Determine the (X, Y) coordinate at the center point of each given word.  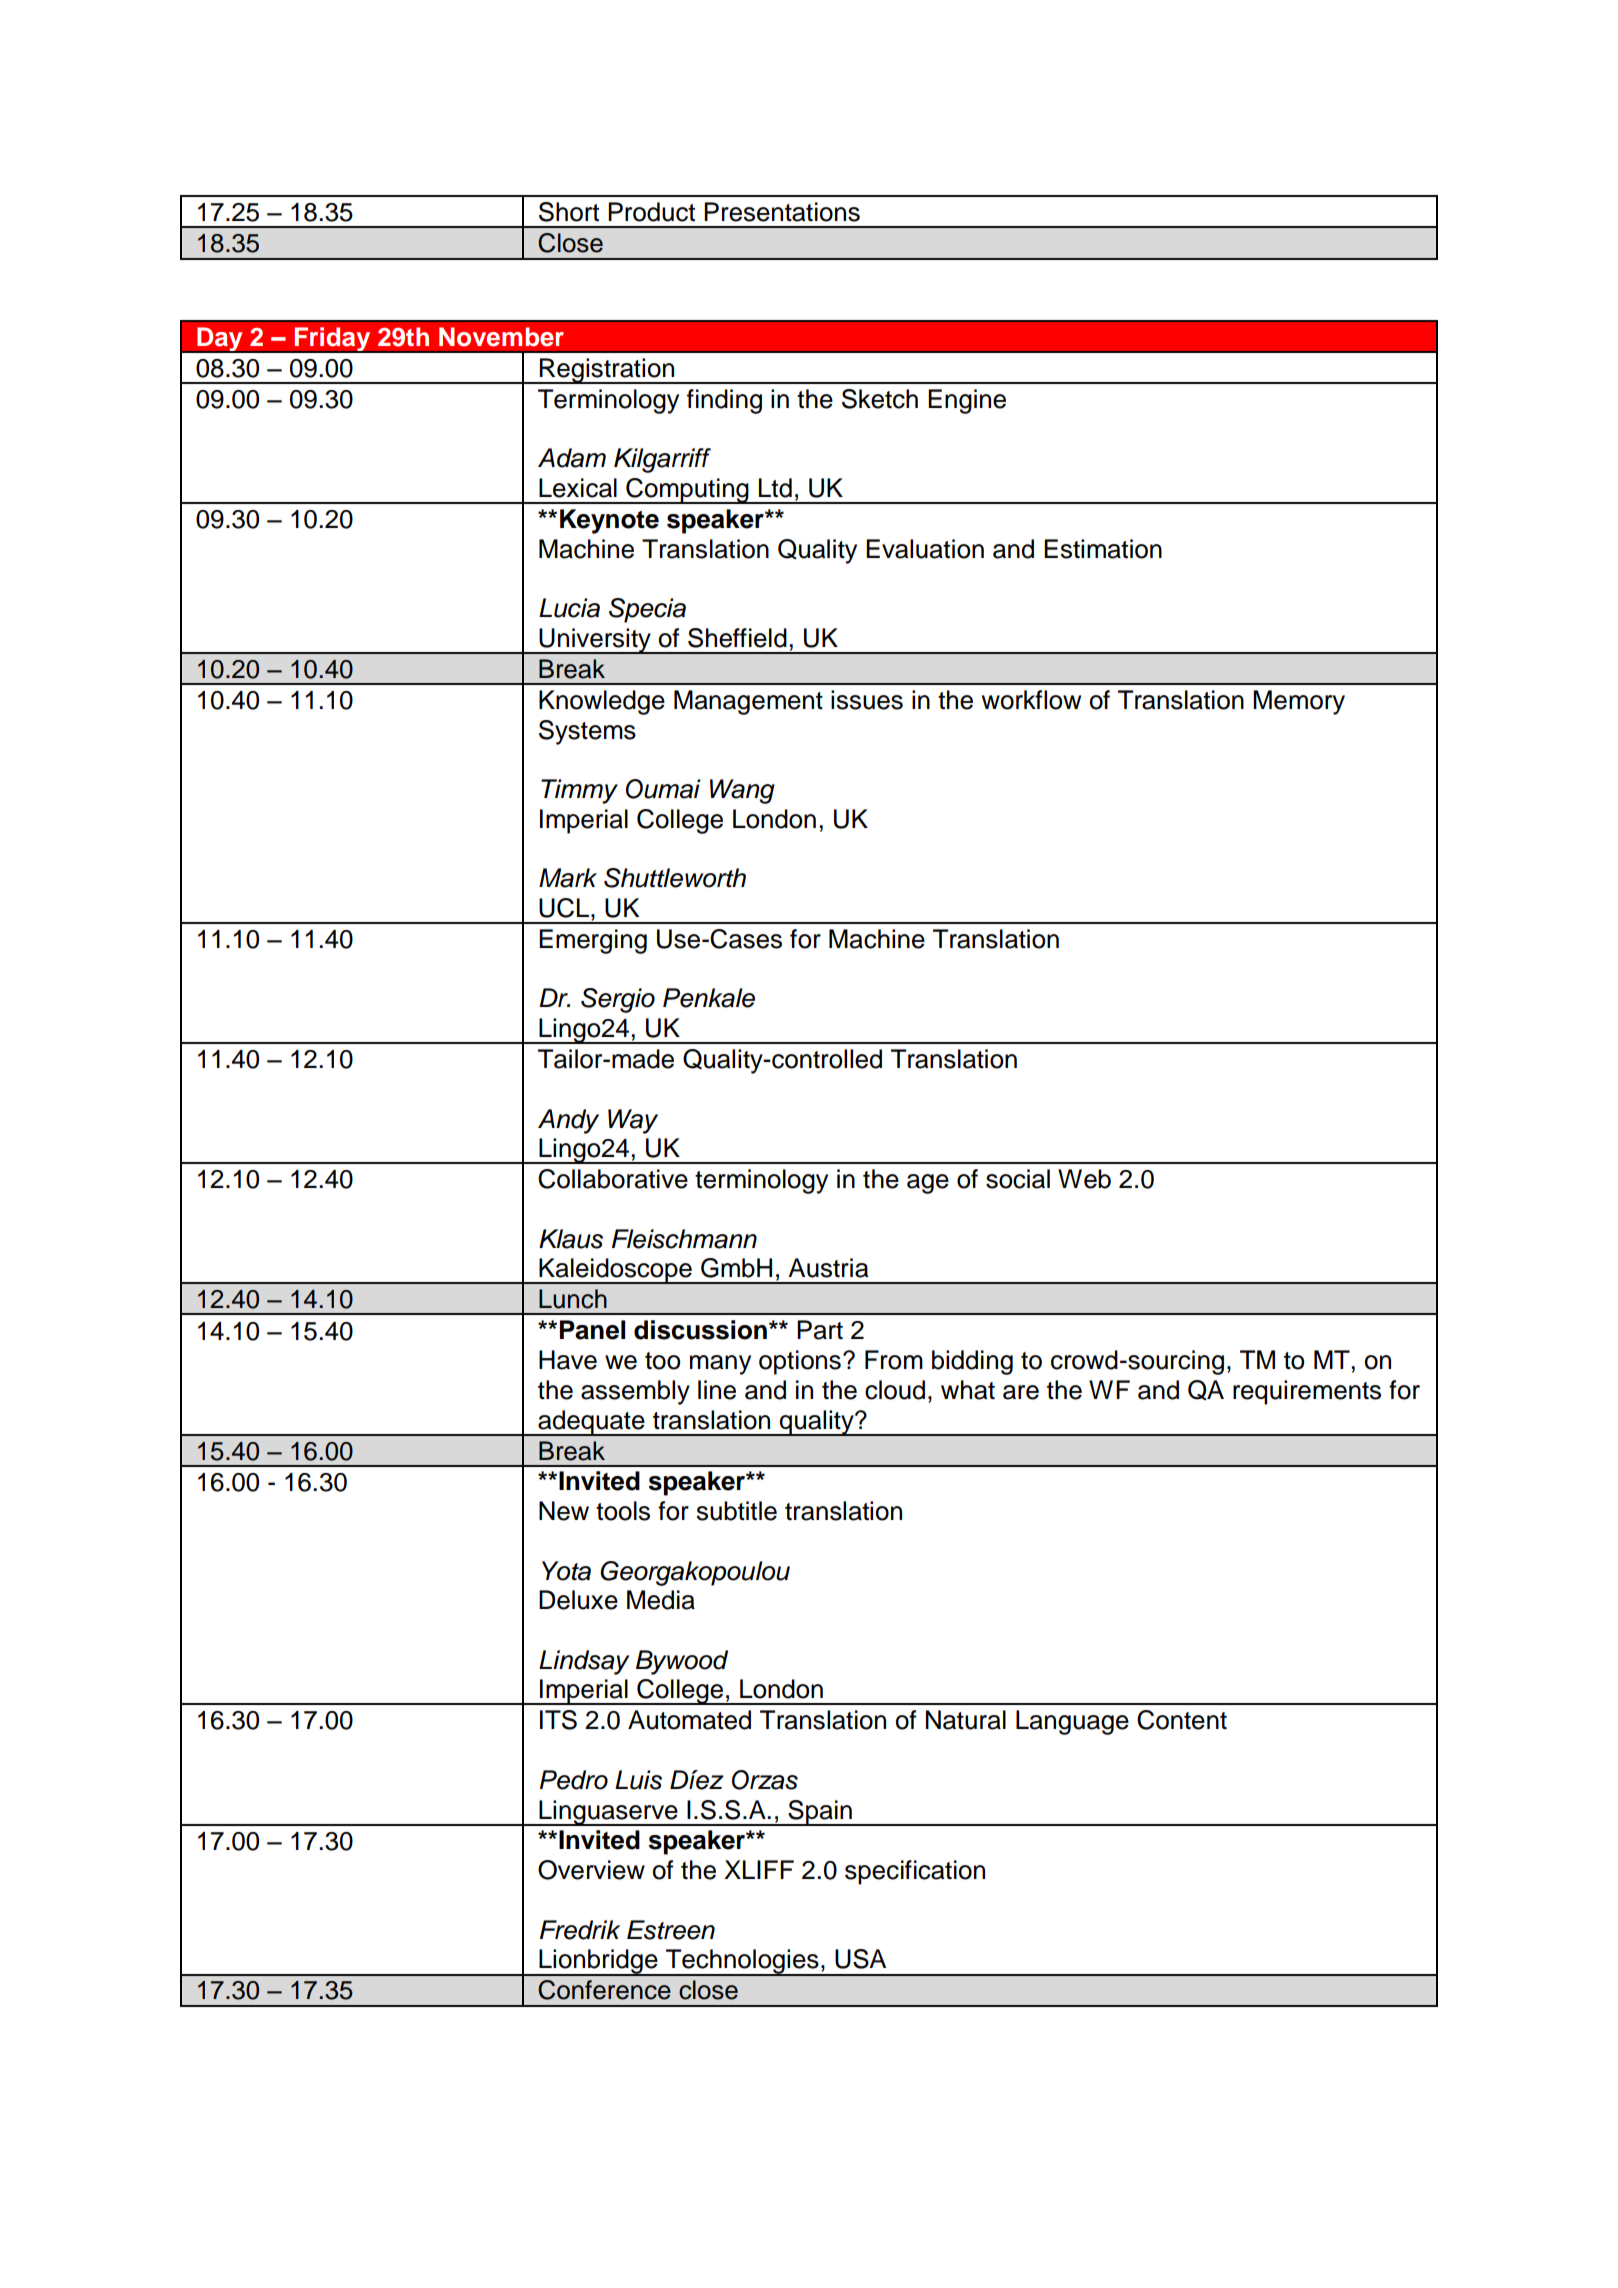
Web (1084, 1179)
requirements (1307, 1392)
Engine (967, 401)
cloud (895, 1390)
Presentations (782, 212)
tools (623, 1511)
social (1018, 1179)
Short (569, 212)
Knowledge (602, 702)
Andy (568, 1121)
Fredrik (580, 1930)
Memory (1299, 702)
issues (867, 700)
